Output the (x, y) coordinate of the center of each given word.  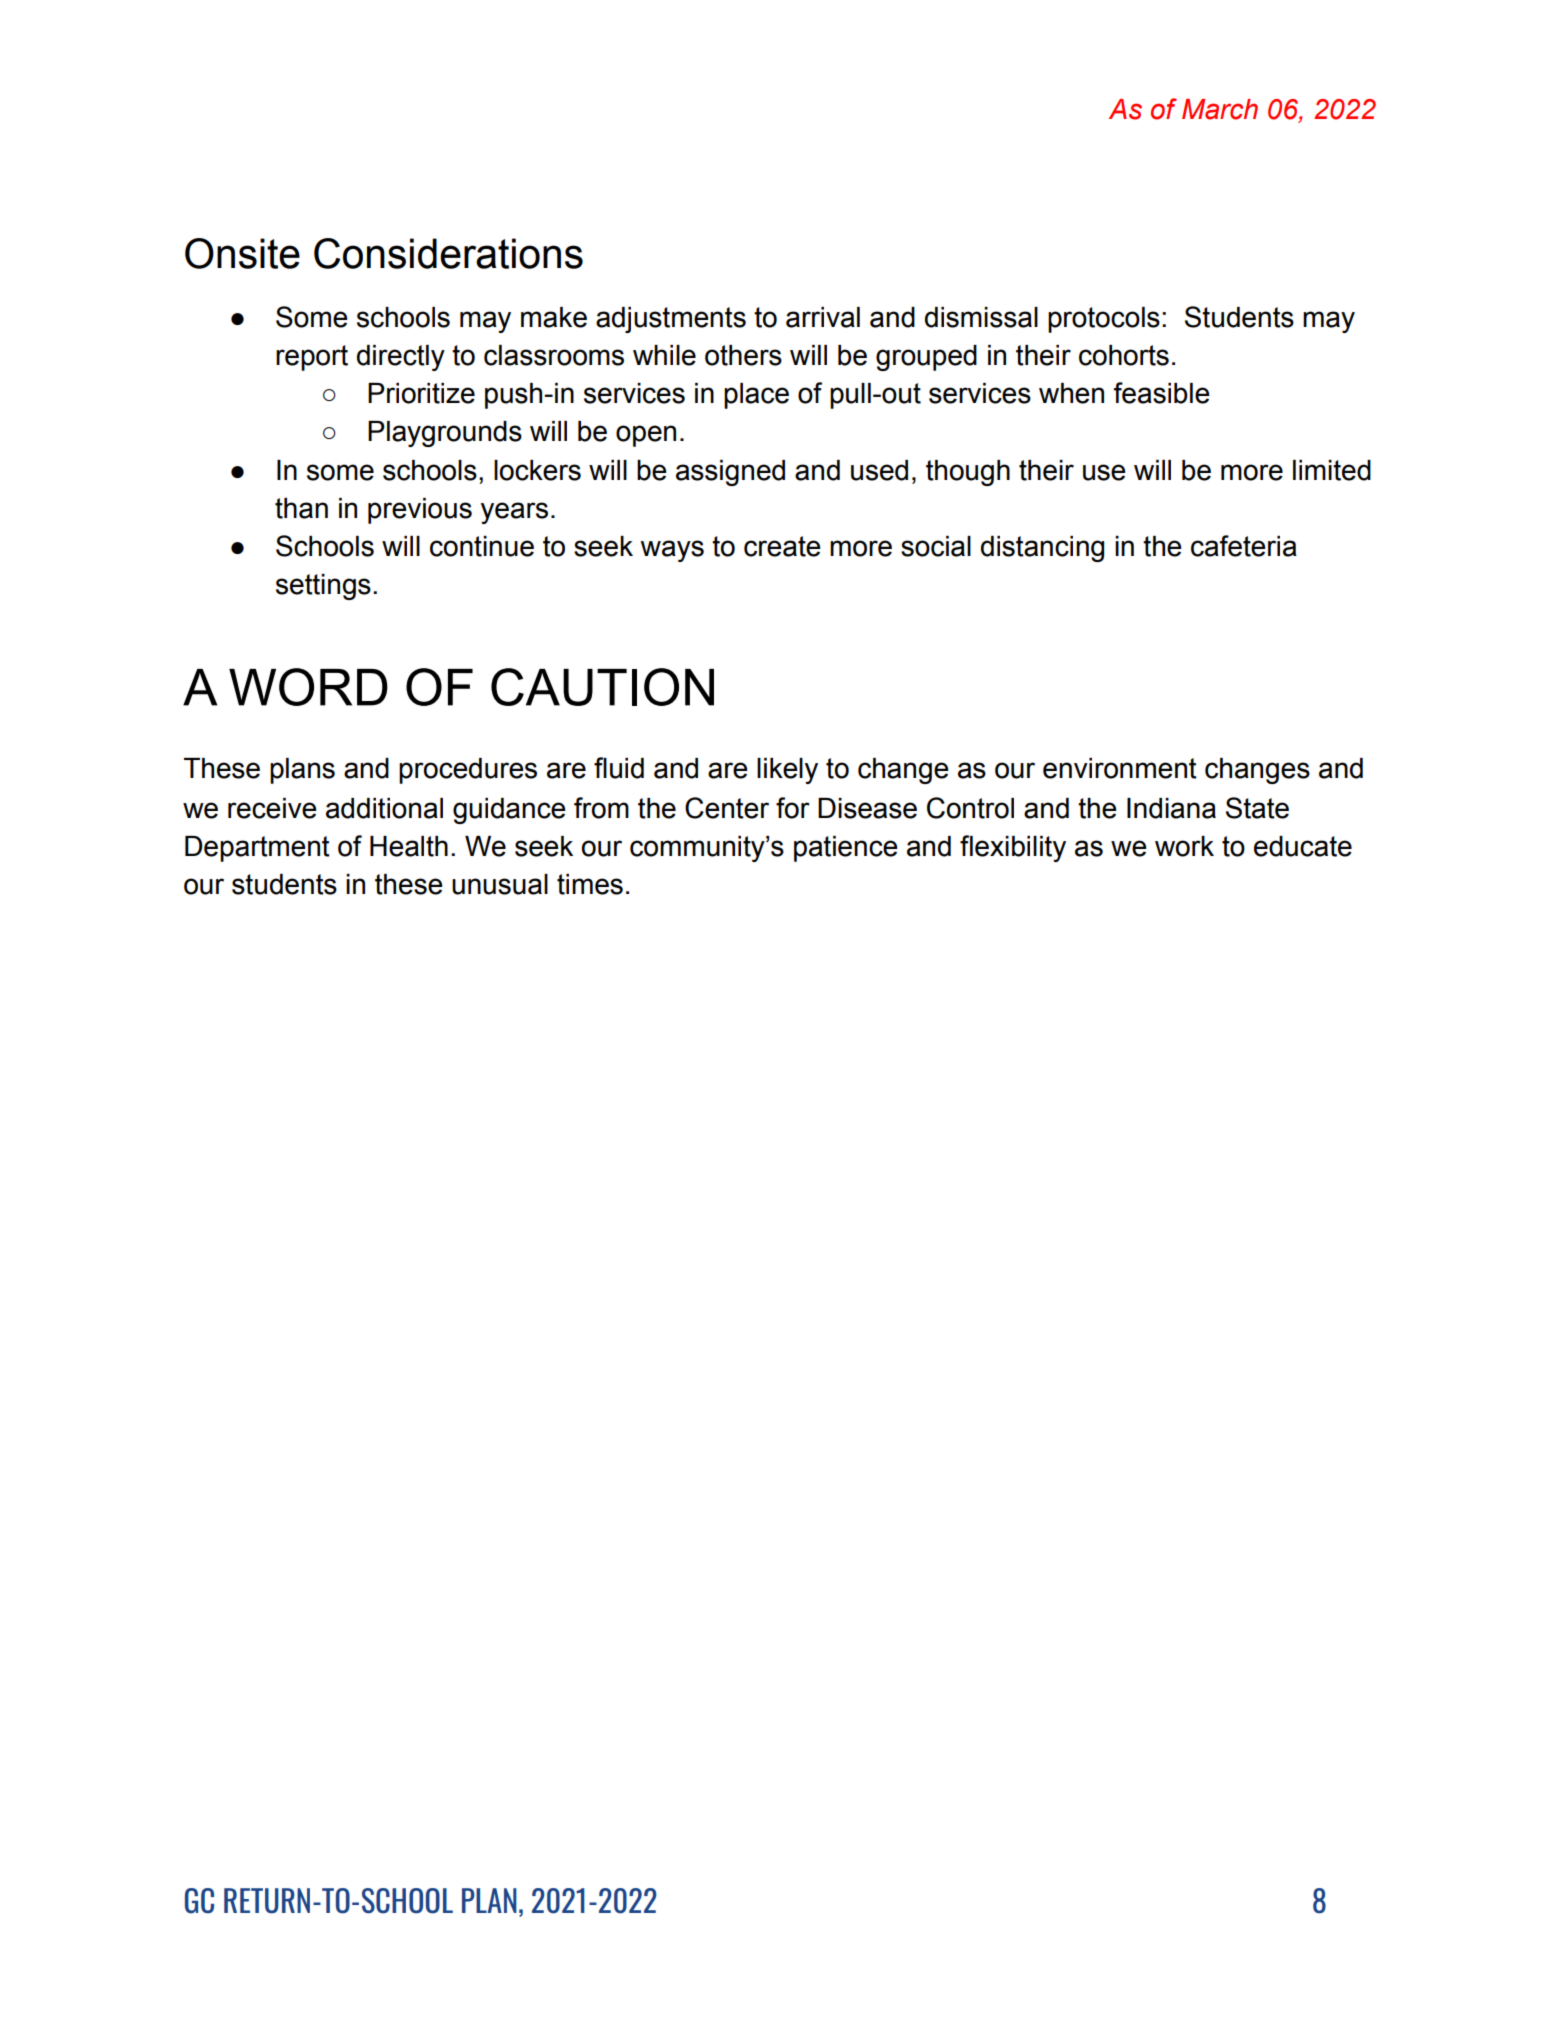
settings (323, 587)
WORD (308, 687)
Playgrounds (445, 434)
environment (1120, 768)
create (782, 546)
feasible (1162, 393)
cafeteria (1244, 546)
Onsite (242, 253)
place (756, 396)
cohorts (1124, 355)
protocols (1104, 320)
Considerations (448, 253)
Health (409, 846)
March (1220, 109)
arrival (823, 317)
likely (787, 771)
